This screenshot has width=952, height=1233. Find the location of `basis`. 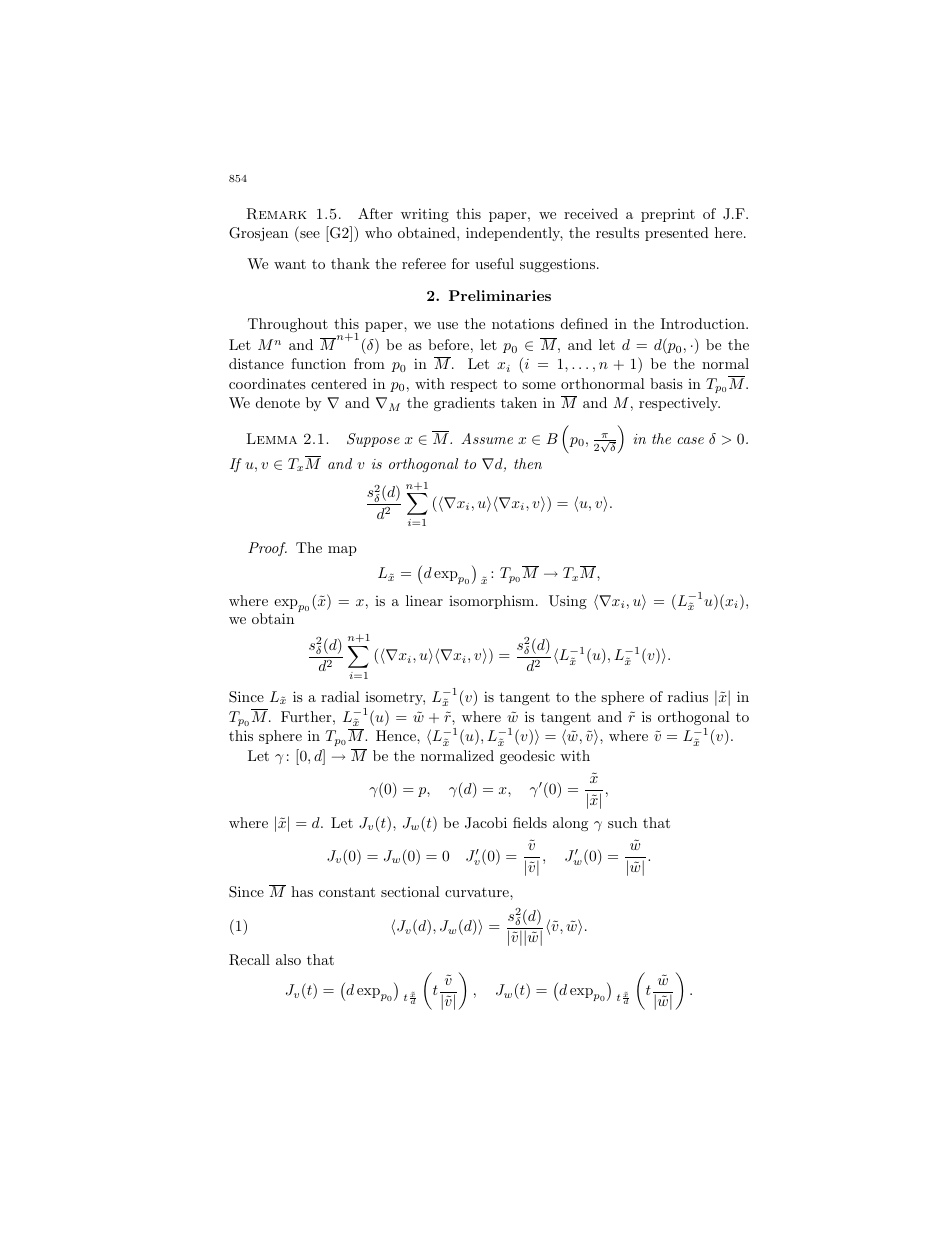

basis is located at coordinates (666, 383).
